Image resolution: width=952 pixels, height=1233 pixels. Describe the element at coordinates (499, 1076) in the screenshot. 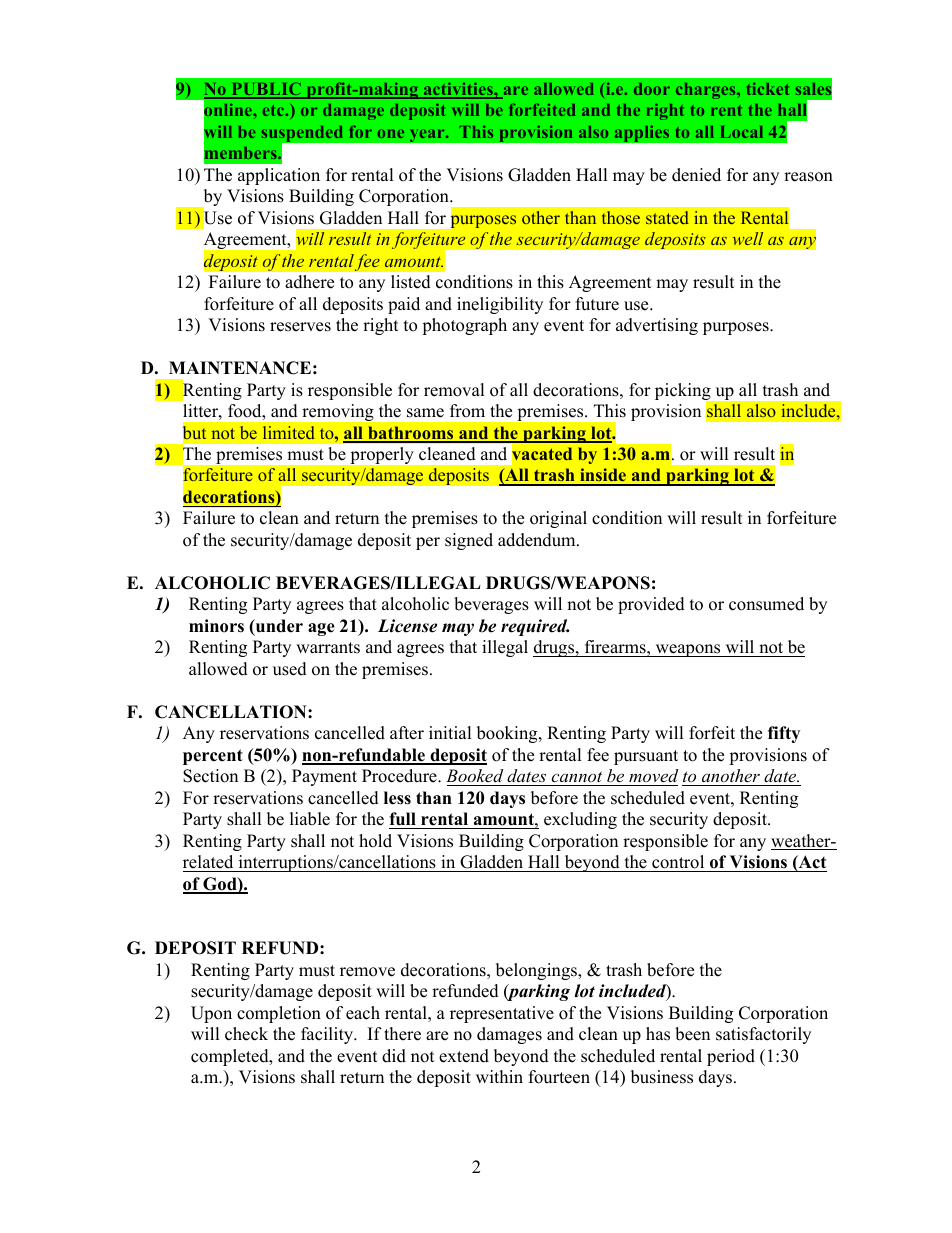

I see `within` at that location.
